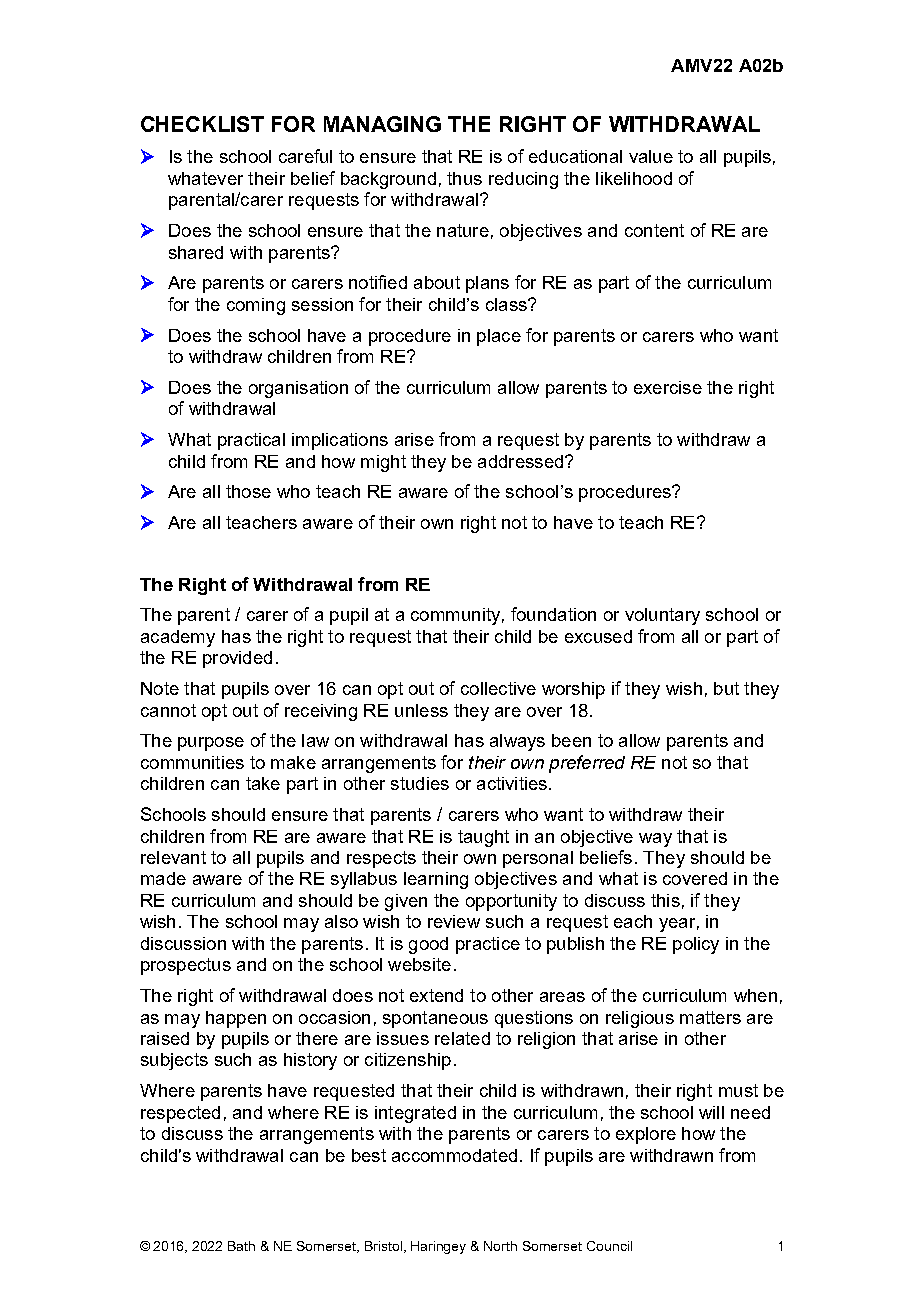 Image resolution: width=924 pixels, height=1309 pixels. I want to click on North, so click(500, 1246).
